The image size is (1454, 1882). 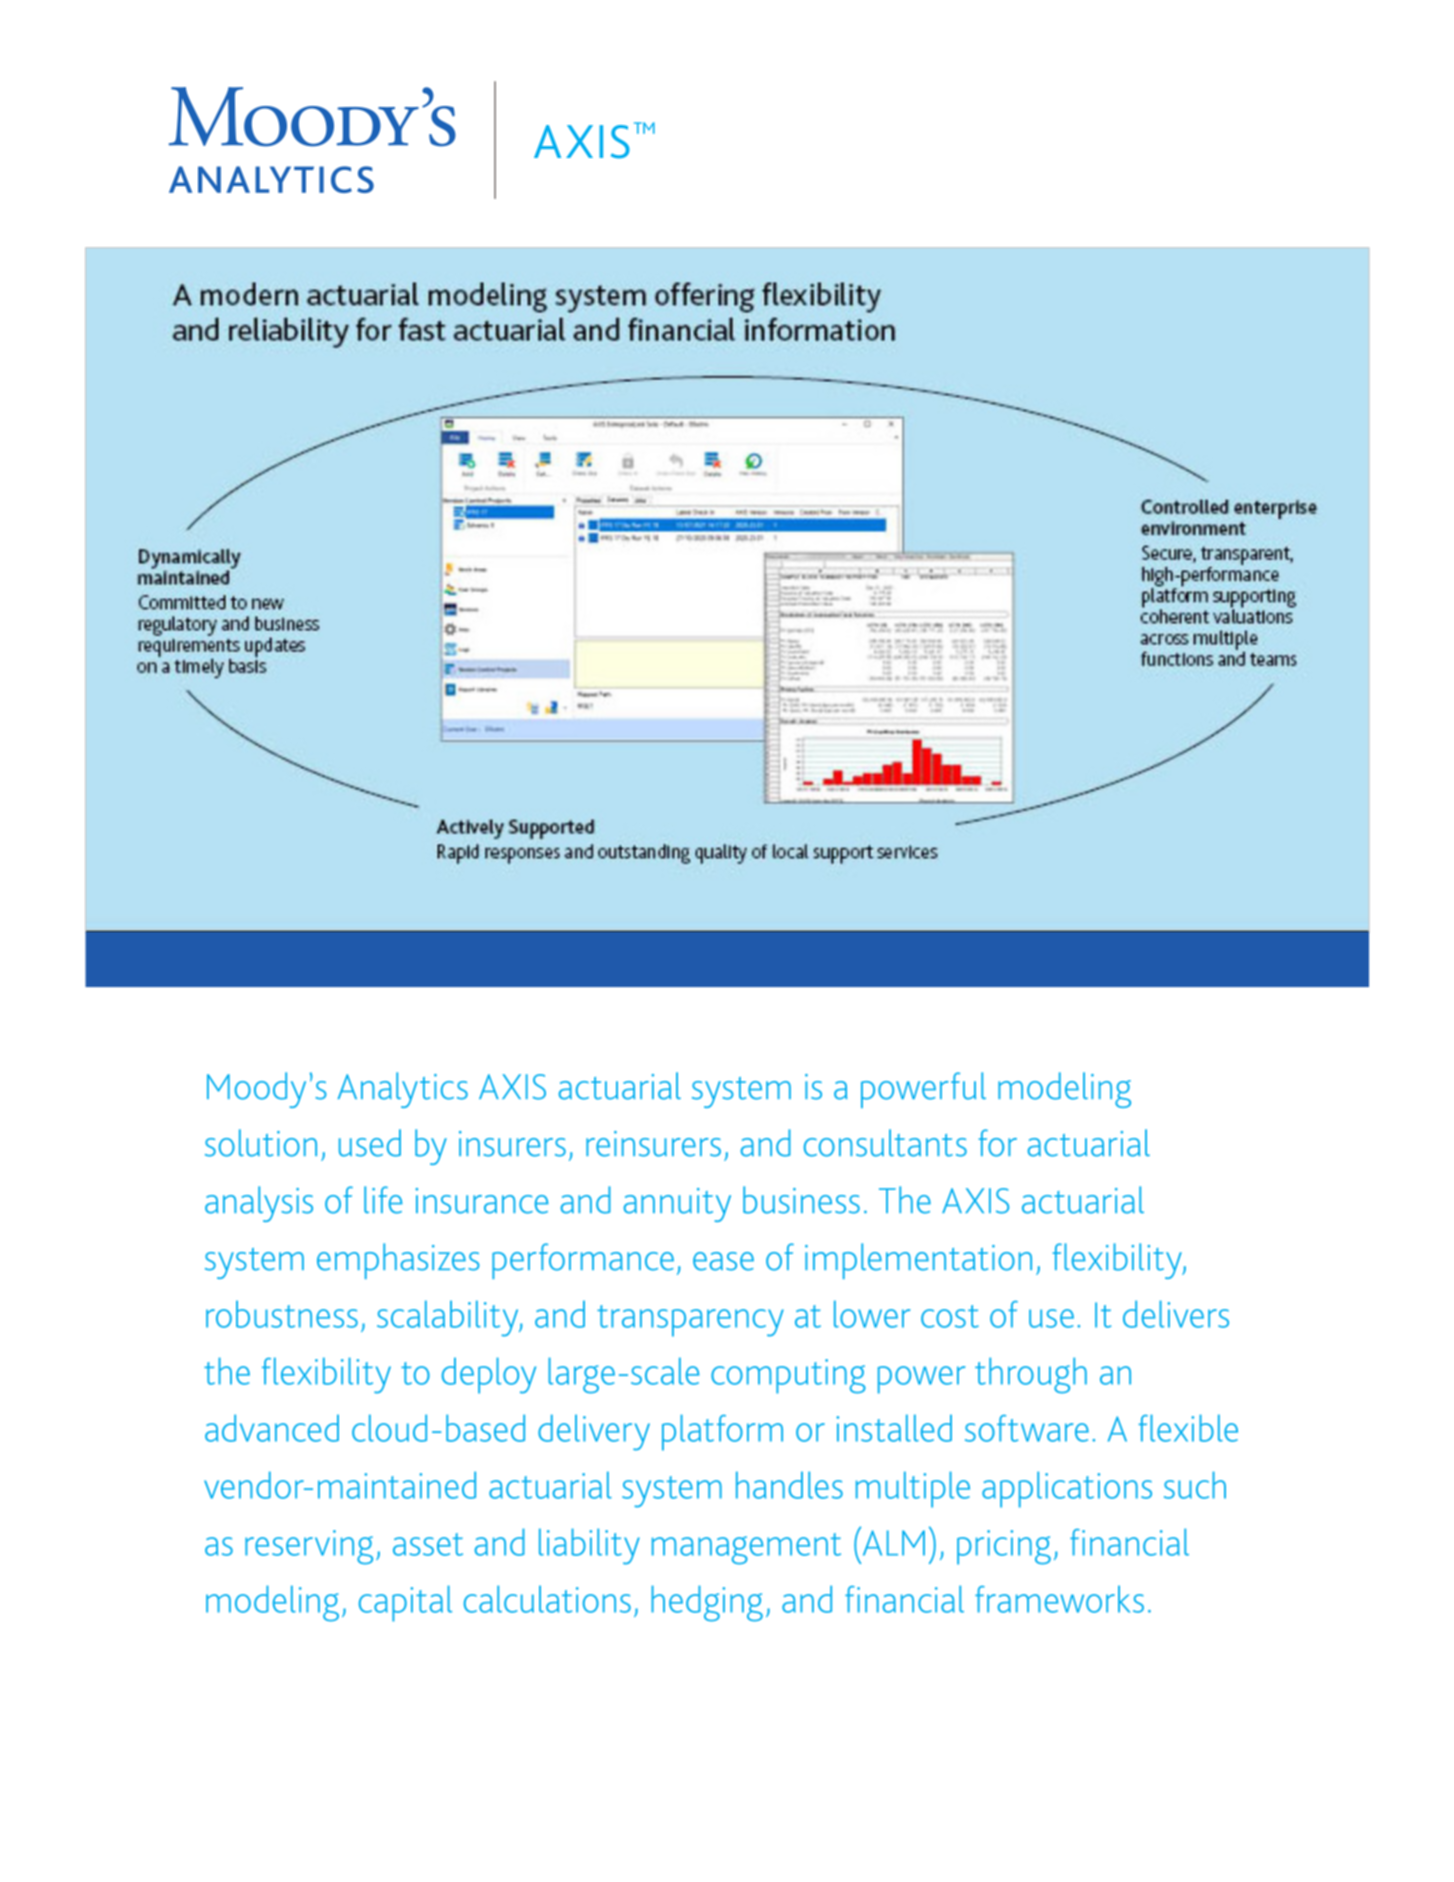 What do you see at coordinates (707, 1603) in the page?
I see `hedging` at bounding box center [707, 1603].
